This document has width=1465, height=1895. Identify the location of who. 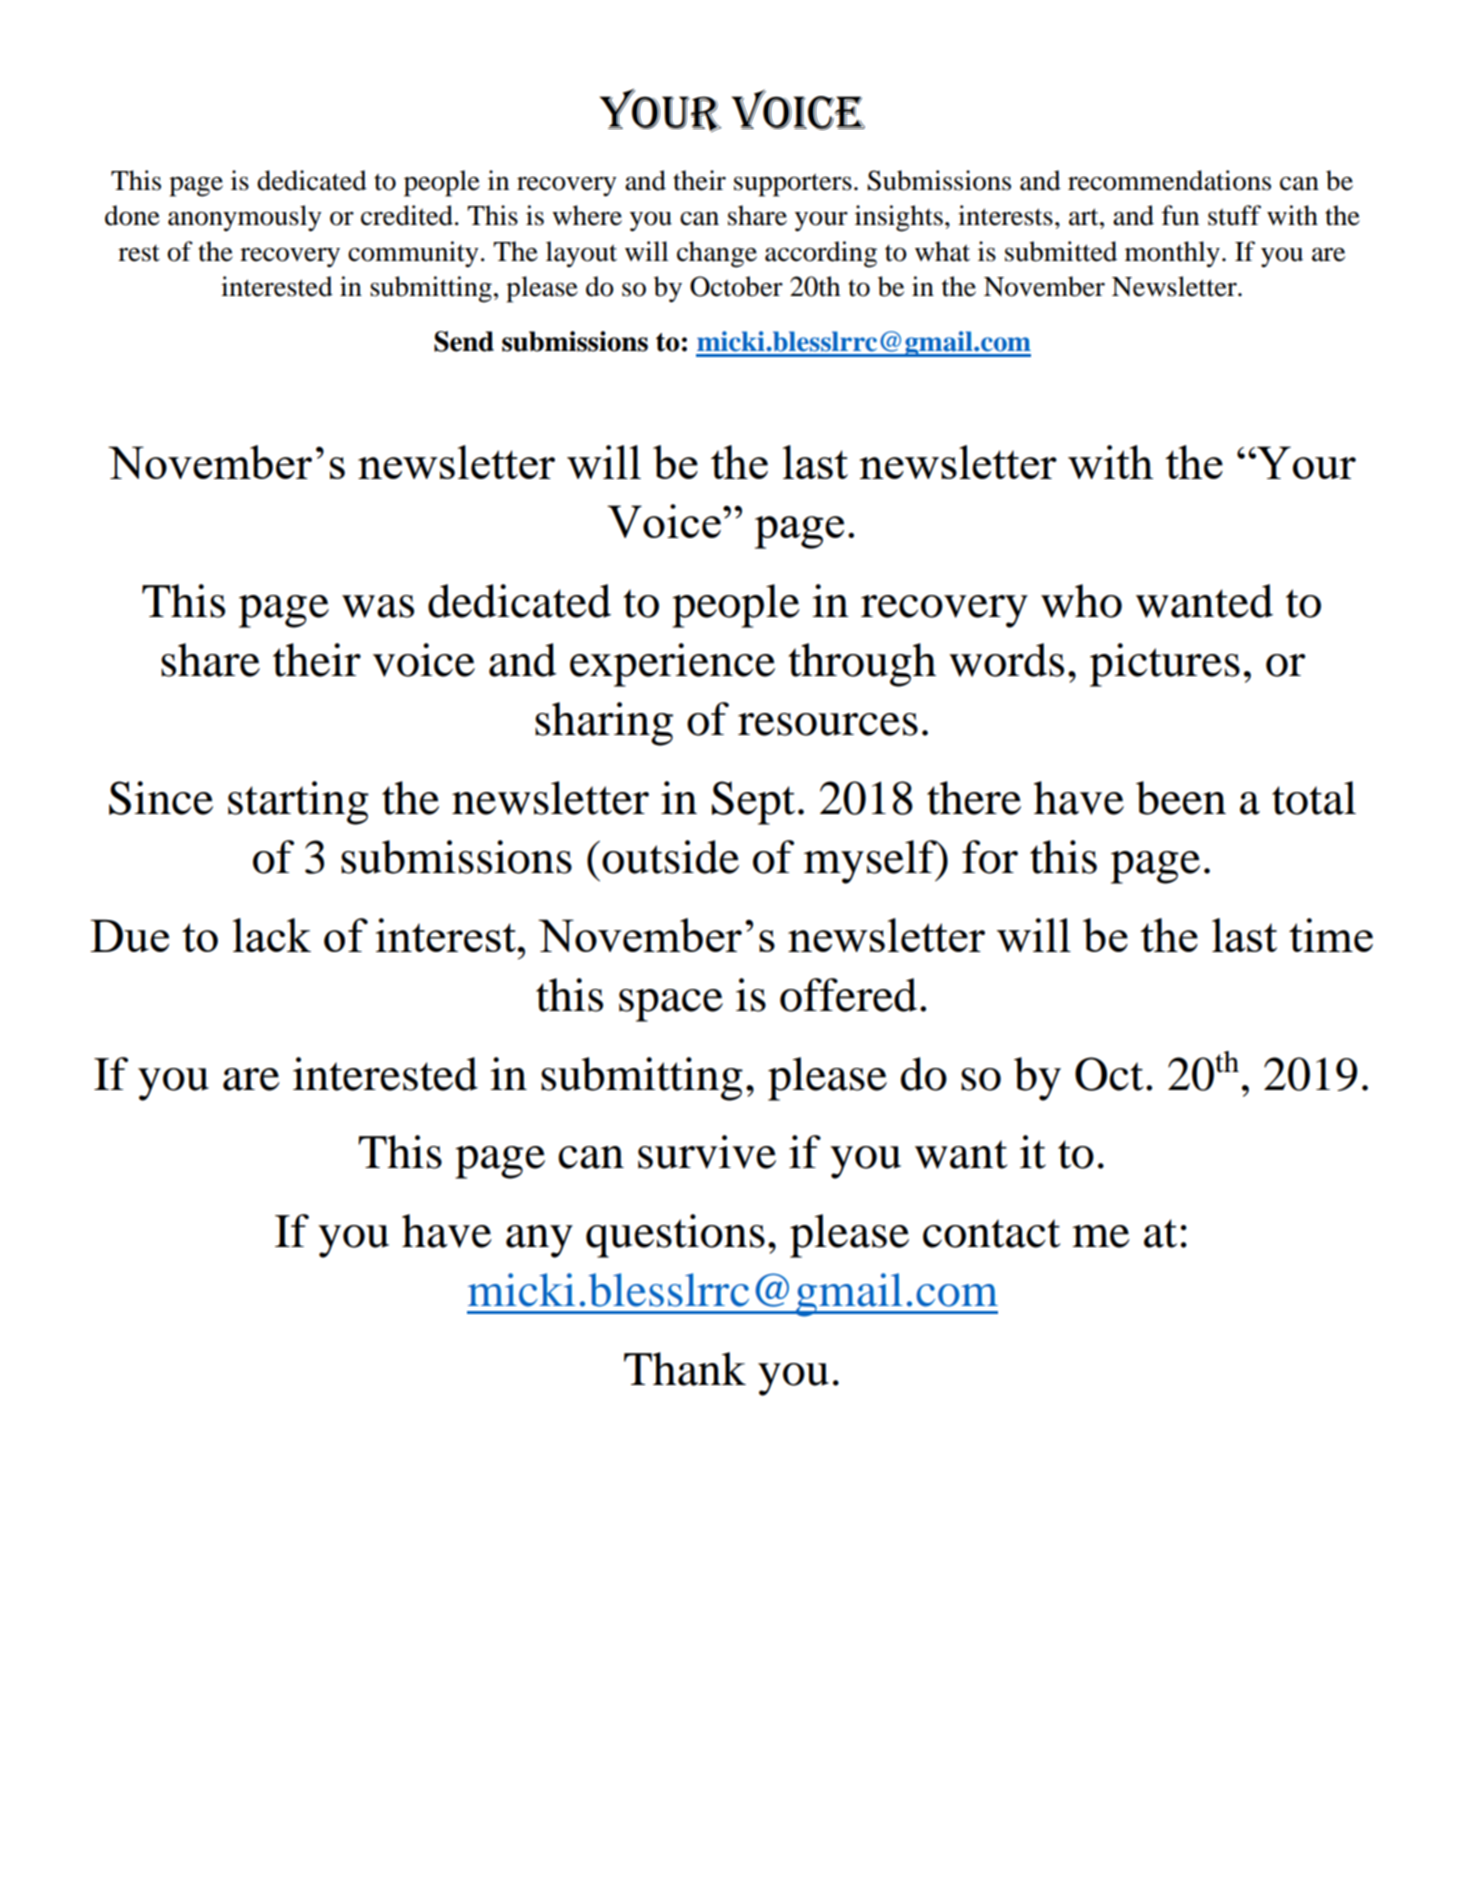
(1081, 601).
